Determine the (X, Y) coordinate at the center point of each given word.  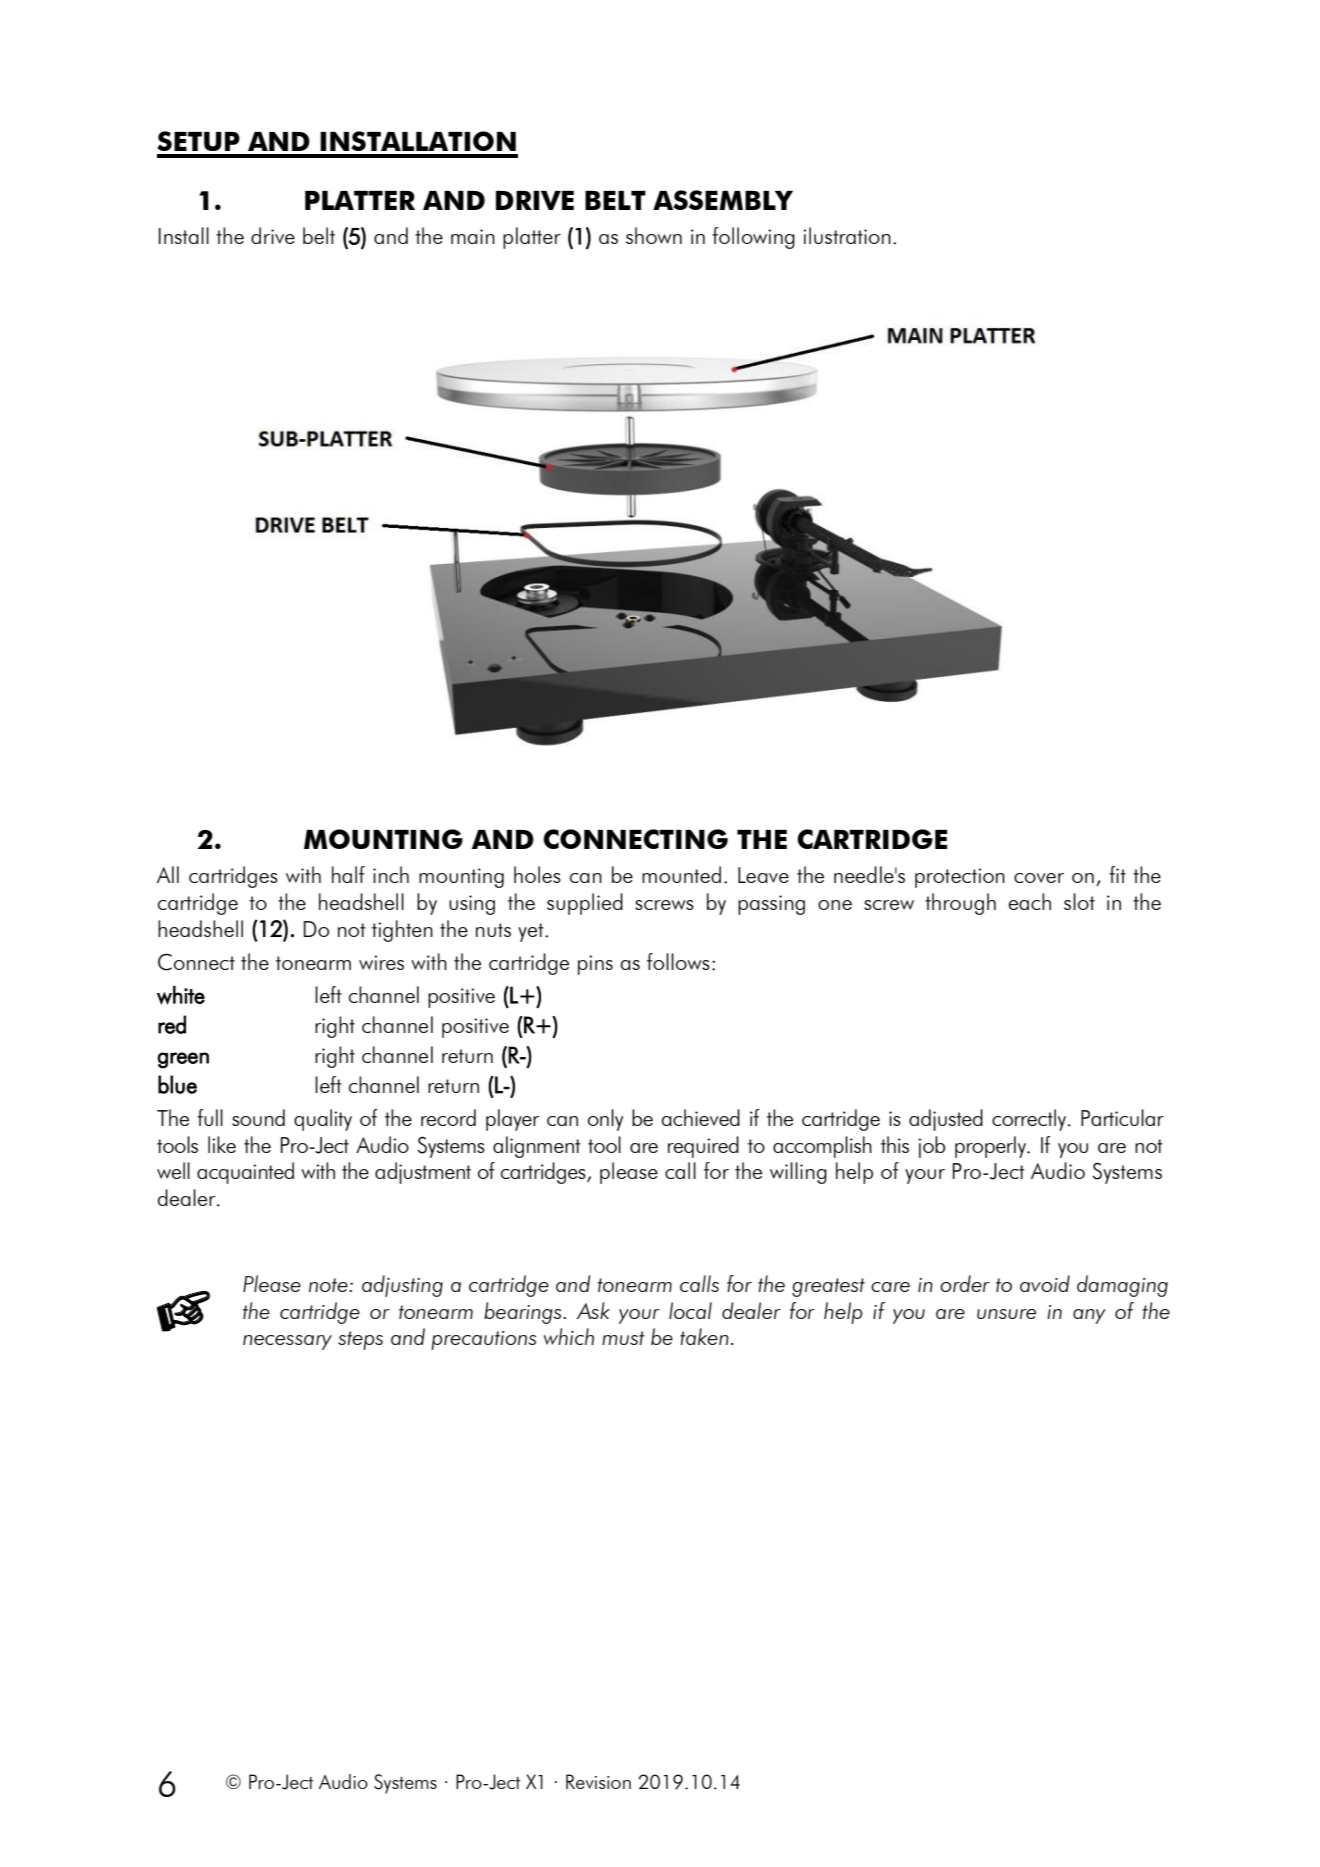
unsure (1006, 1314)
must (623, 1338)
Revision (598, 1781)
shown (654, 235)
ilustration (847, 235)
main (473, 236)
